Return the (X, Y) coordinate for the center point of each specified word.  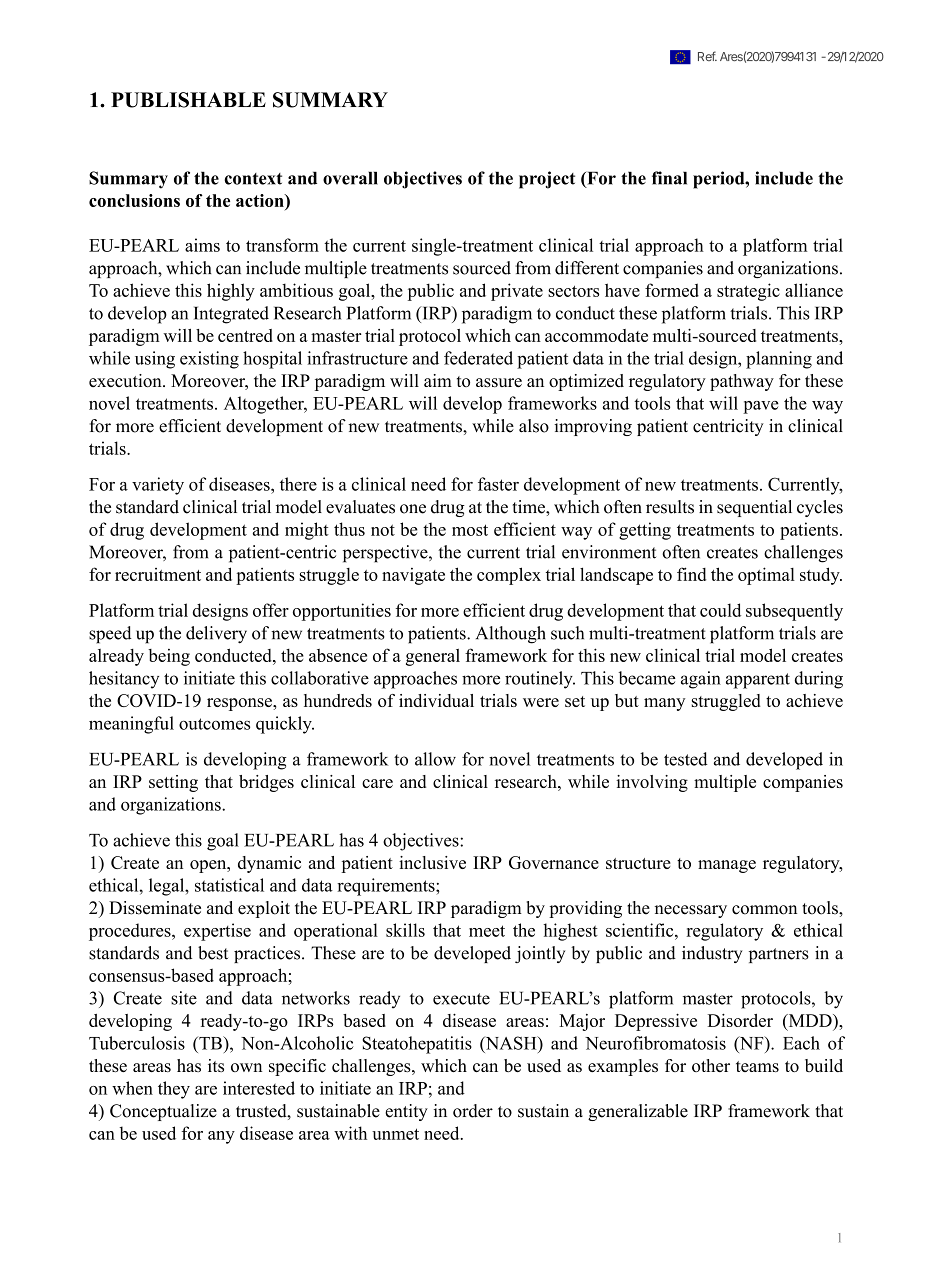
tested (686, 759)
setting (173, 783)
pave (761, 407)
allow (435, 759)
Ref (707, 56)
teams (757, 1066)
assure (499, 382)
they (174, 1090)
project (547, 180)
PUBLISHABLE (188, 100)
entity (406, 1112)
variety (158, 486)
